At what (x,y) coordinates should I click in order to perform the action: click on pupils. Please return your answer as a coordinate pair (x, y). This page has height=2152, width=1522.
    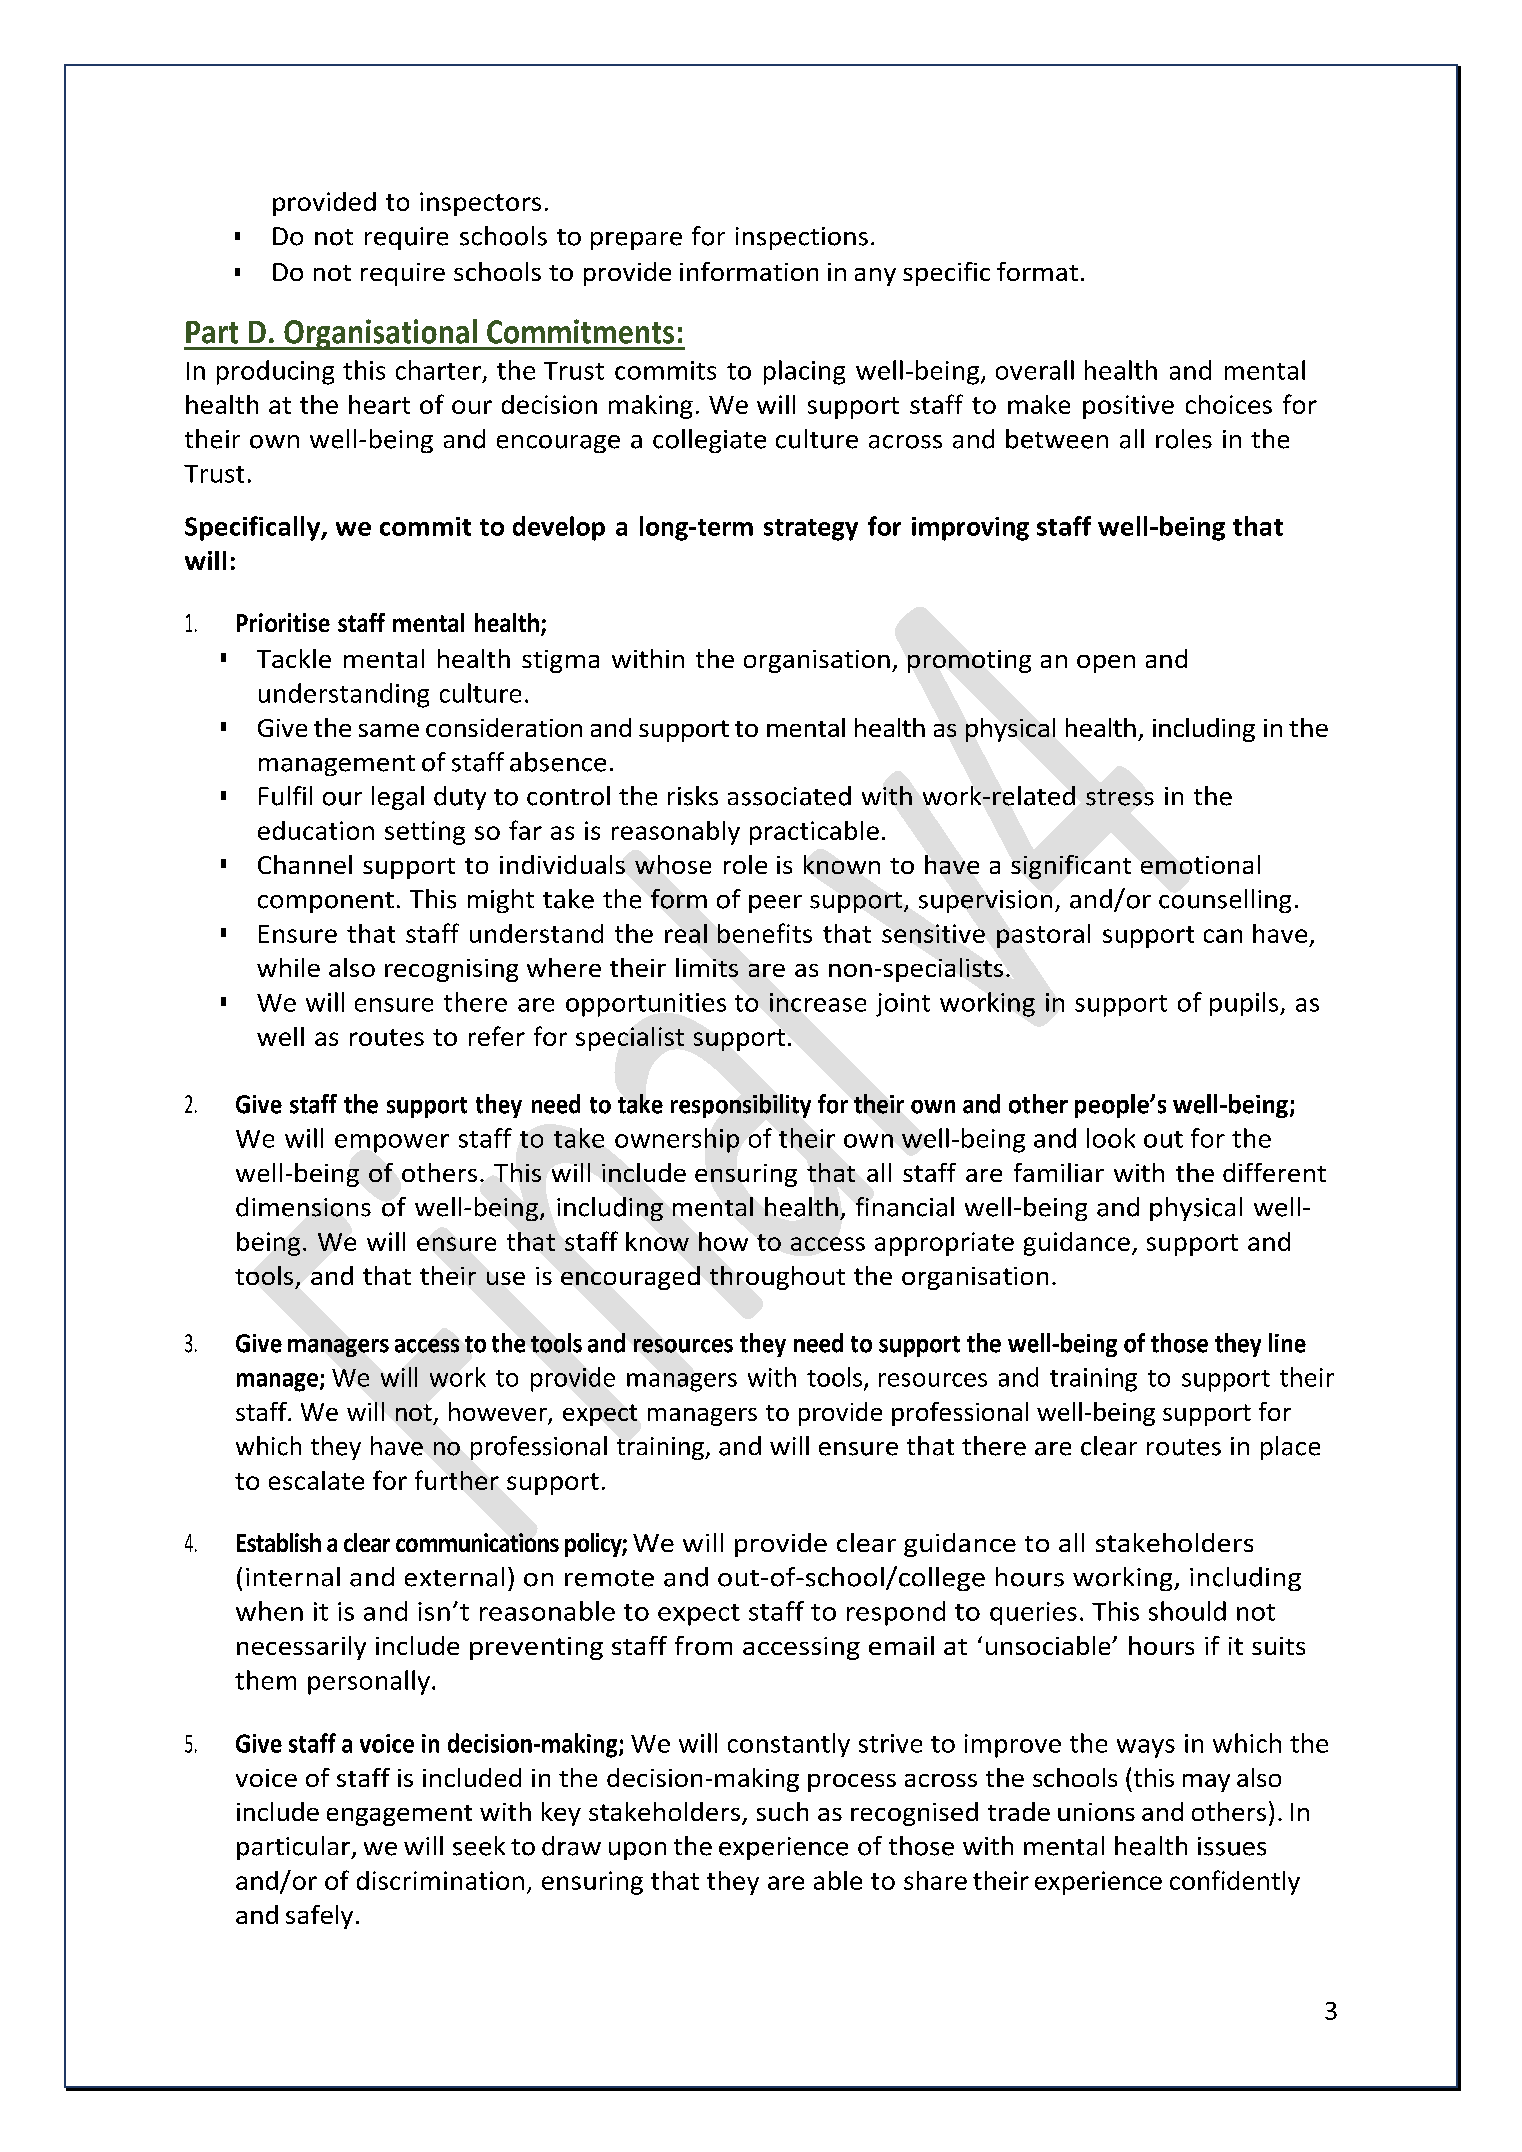
    Looking at the image, I should click on (1244, 1004).
